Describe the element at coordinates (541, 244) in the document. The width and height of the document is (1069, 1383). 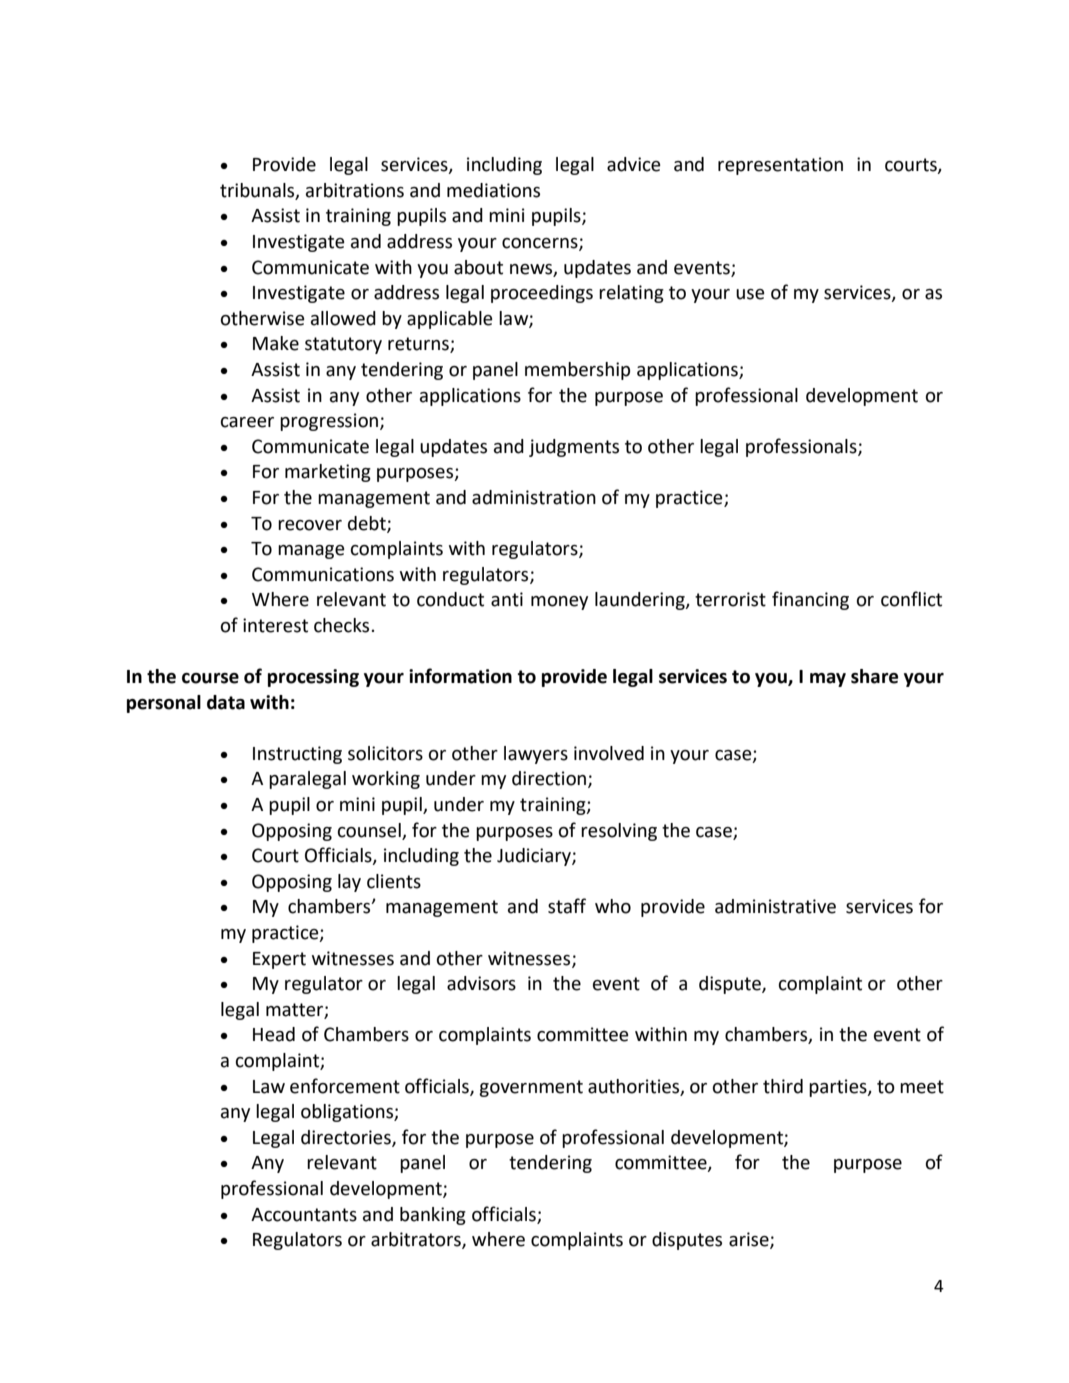
I see `concerns` at that location.
